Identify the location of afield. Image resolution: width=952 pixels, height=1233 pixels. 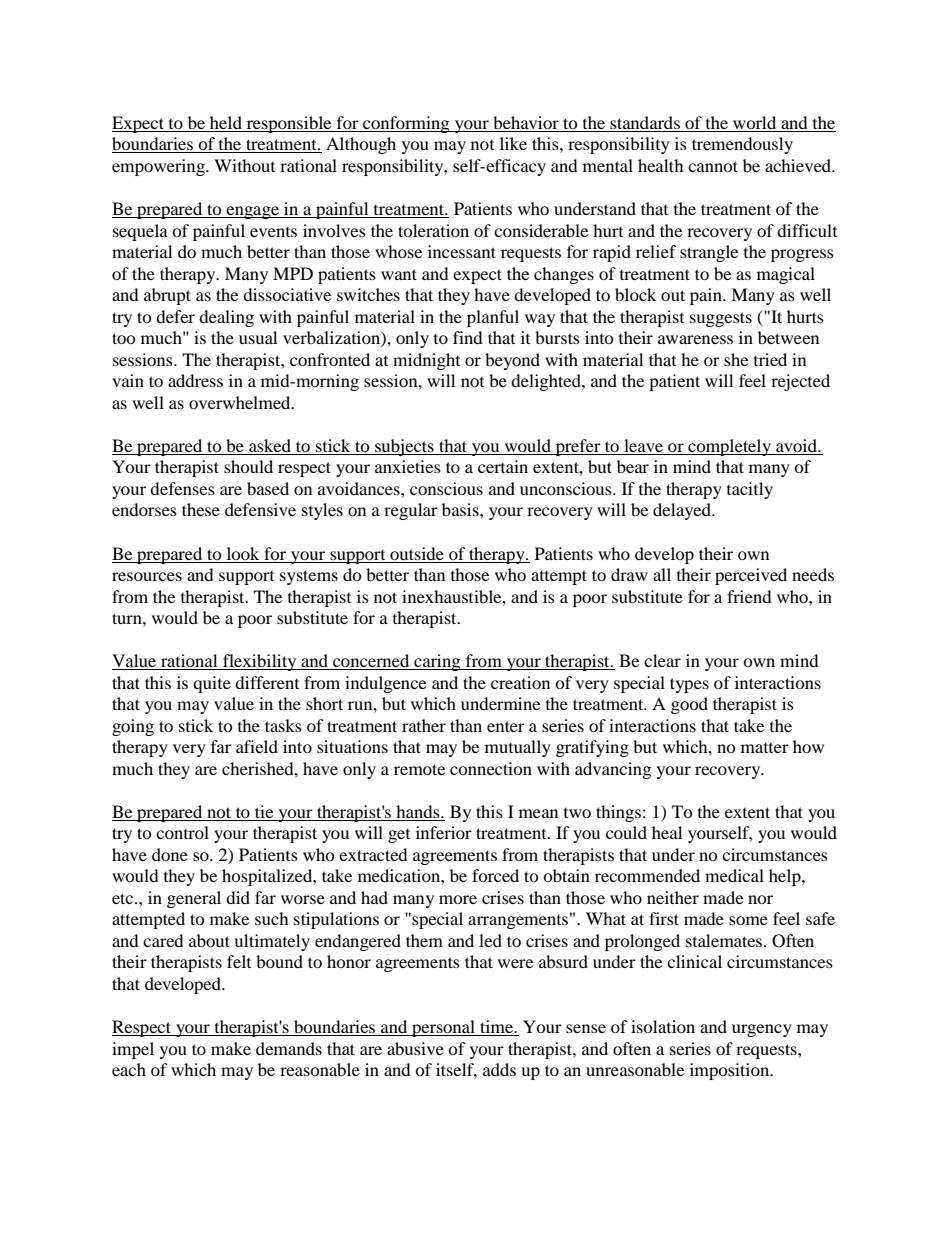
(257, 746).
